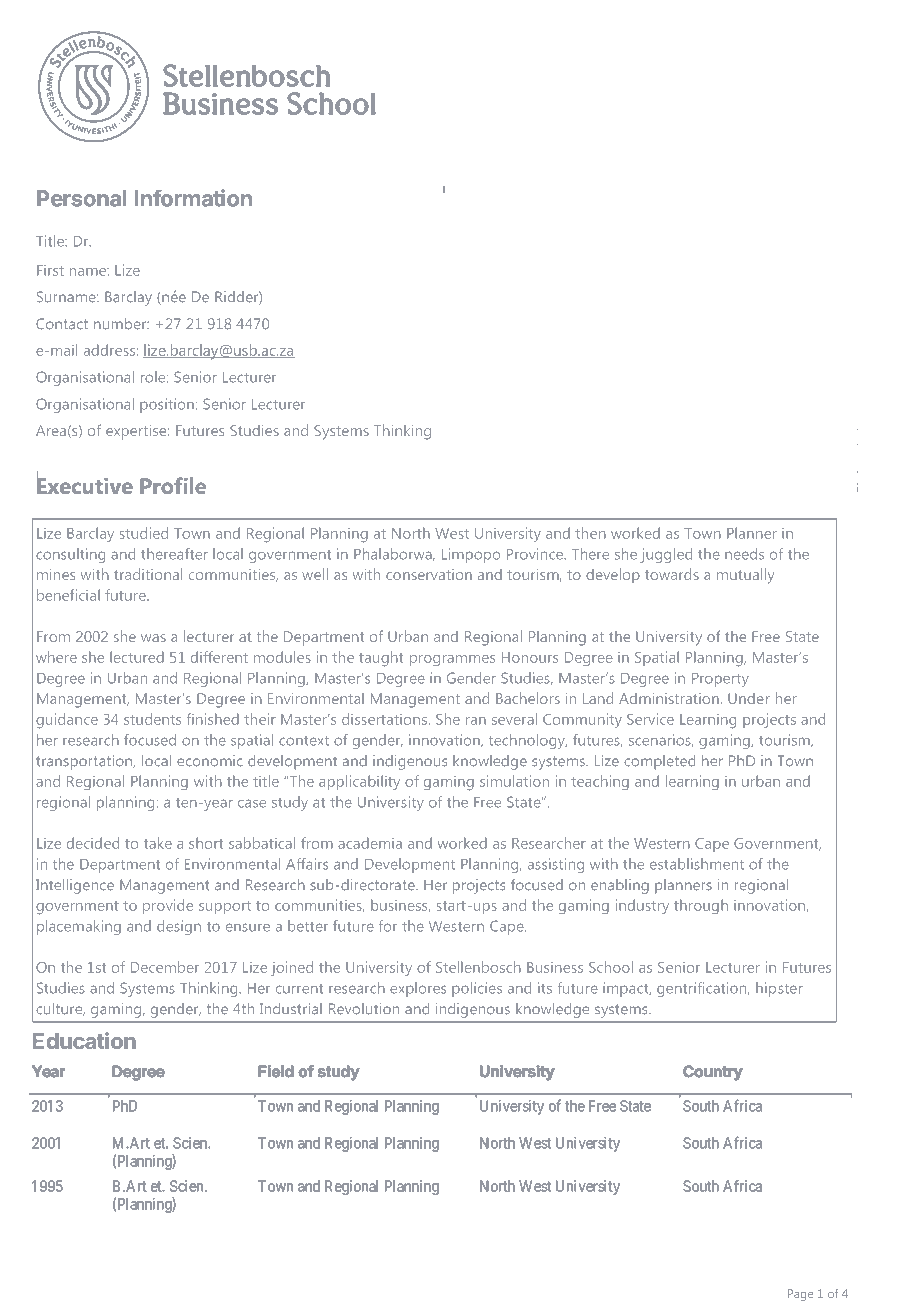 This document has height=1308, width=924. Describe the element at coordinates (590, 533) in the document. I see `then` at that location.
